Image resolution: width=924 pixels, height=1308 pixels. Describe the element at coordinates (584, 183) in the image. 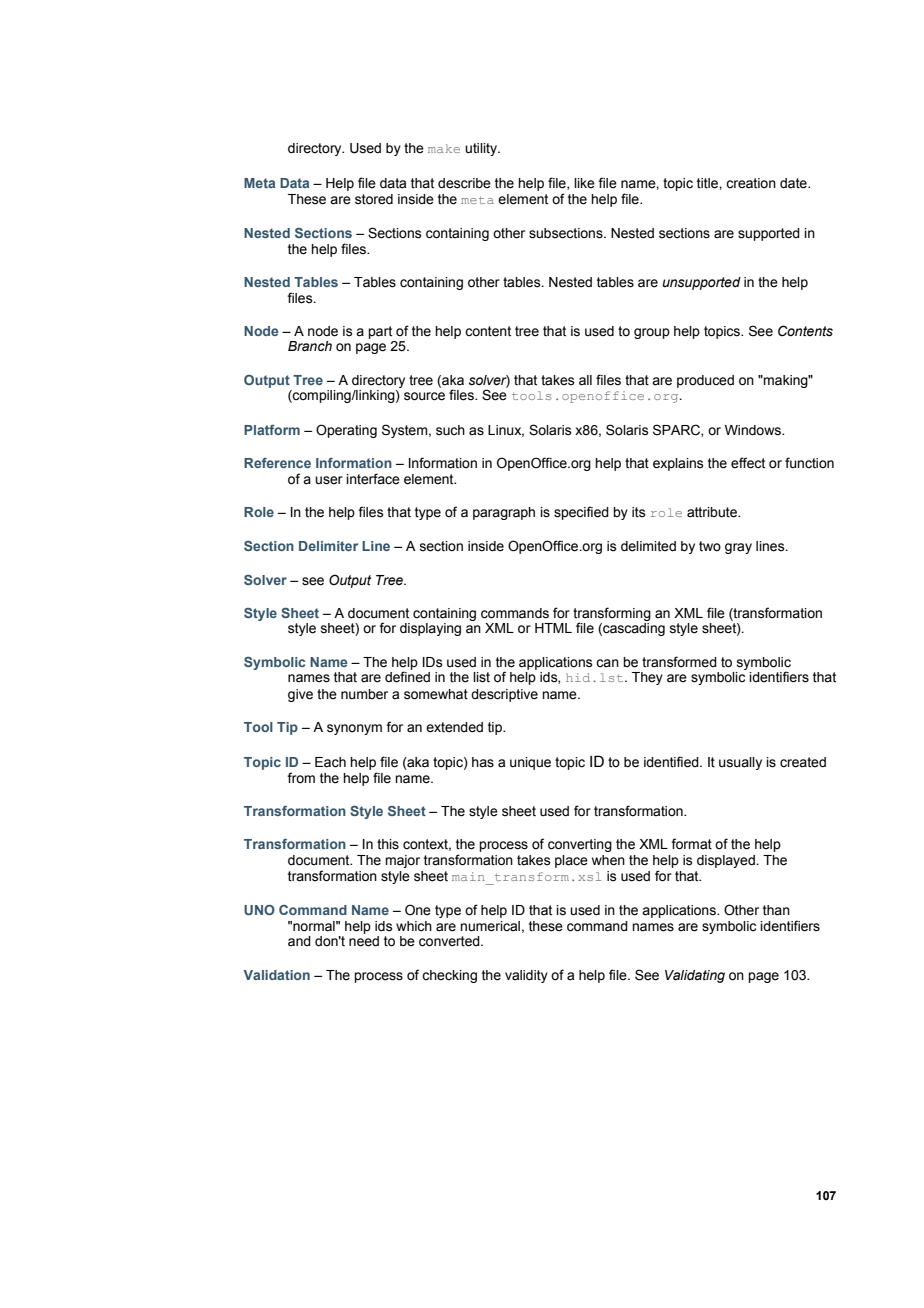

I see `like` at that location.
